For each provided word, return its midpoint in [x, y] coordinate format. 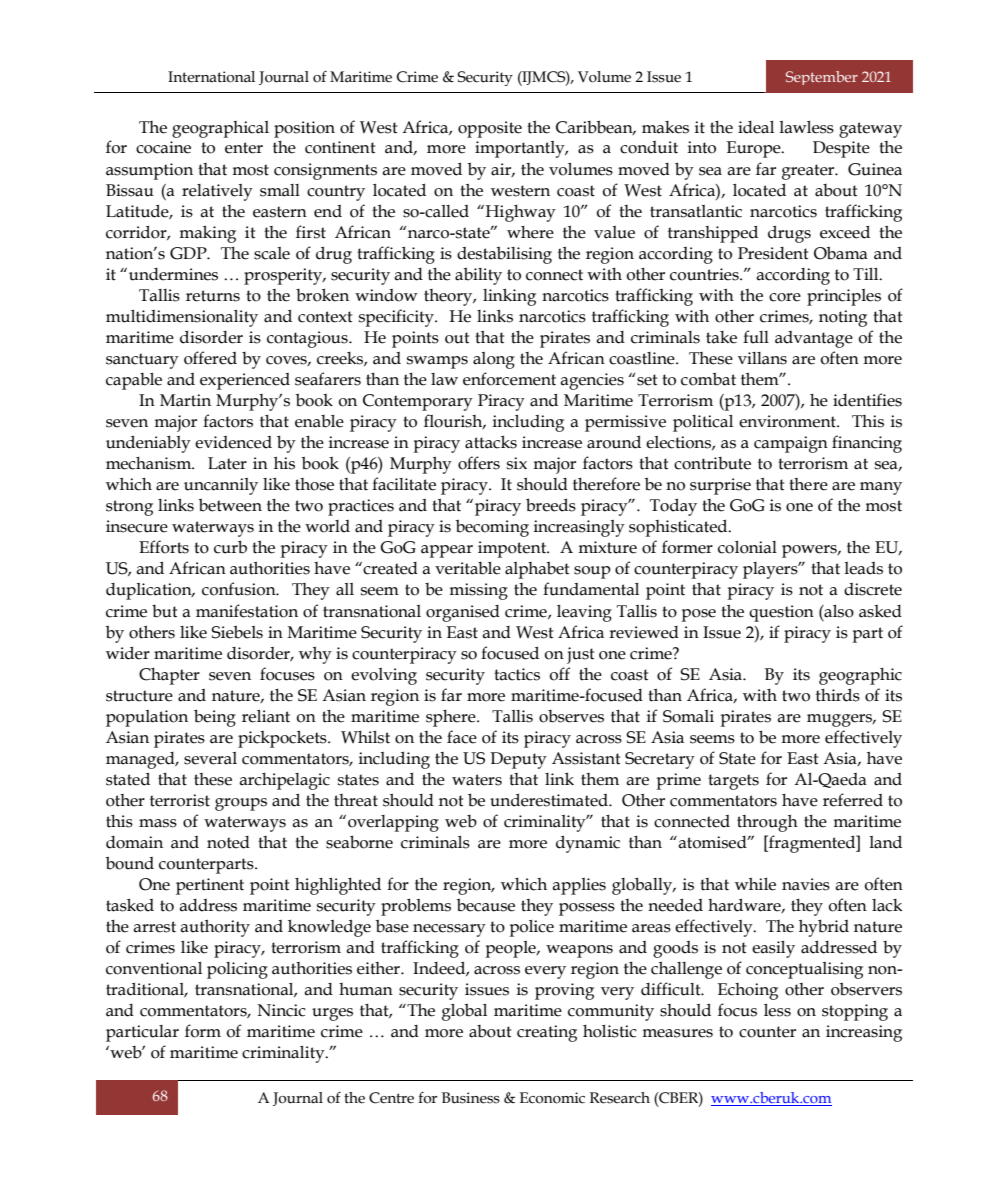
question [781, 613]
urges [332, 1014]
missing [478, 591]
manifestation [247, 611]
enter [244, 148]
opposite [490, 129]
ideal [756, 127]
